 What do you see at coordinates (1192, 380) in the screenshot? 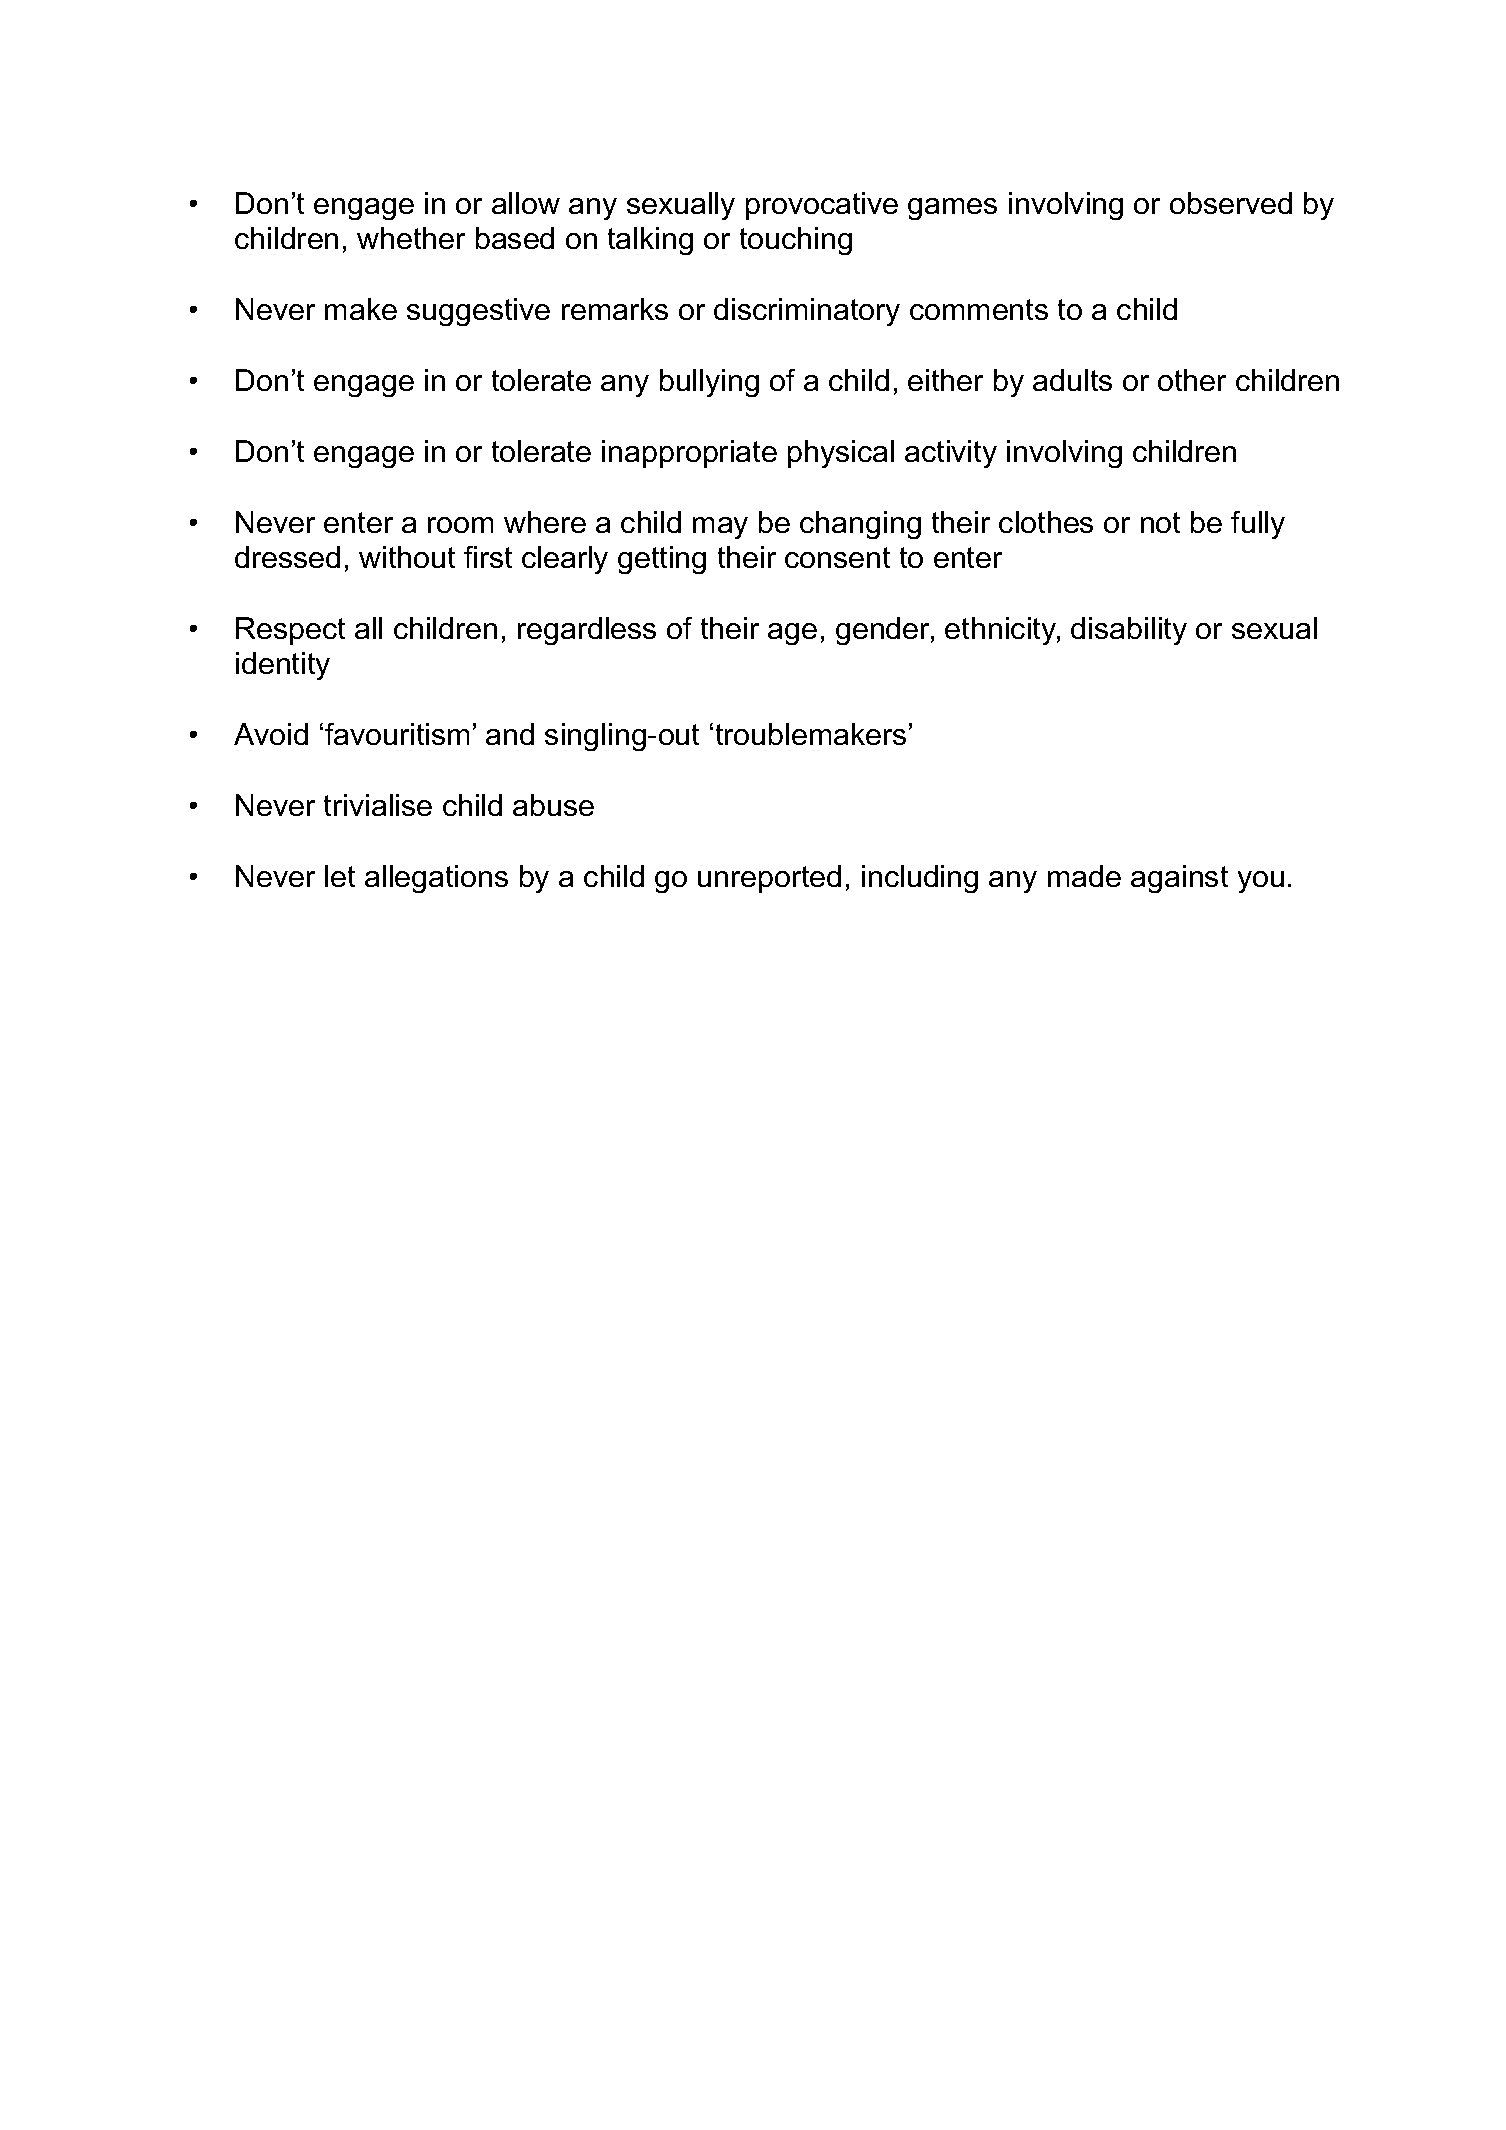
I see `other` at bounding box center [1192, 380].
